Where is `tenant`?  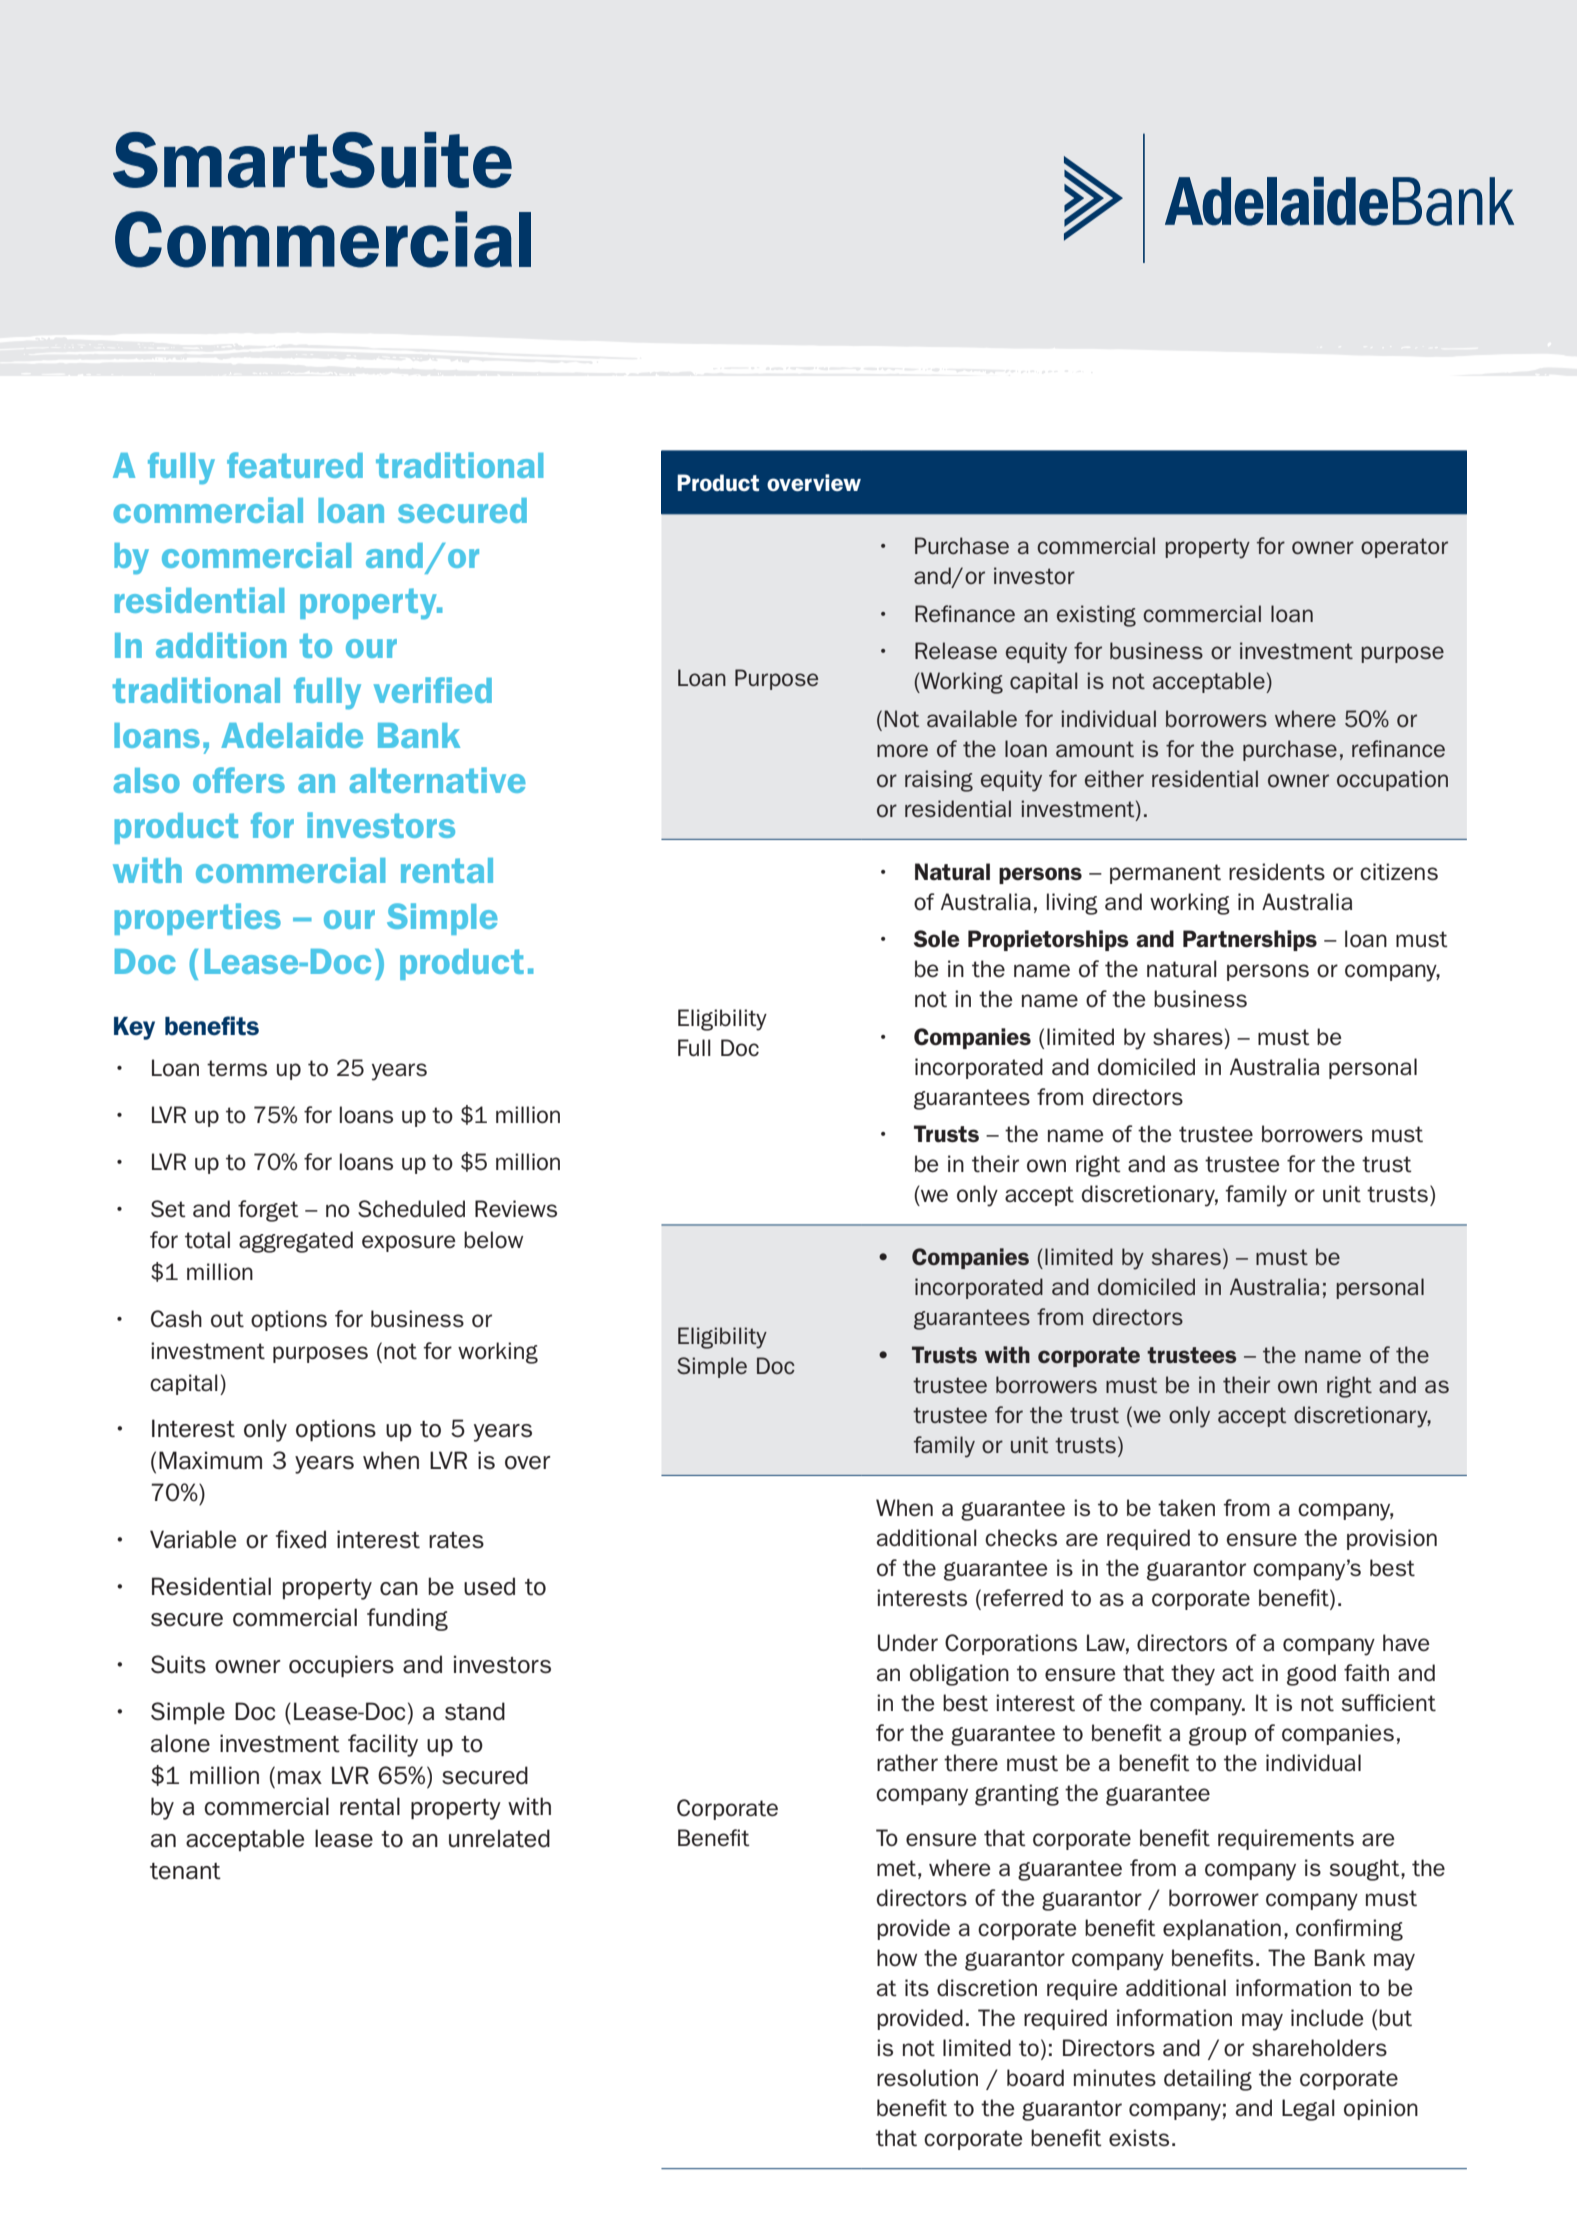
tenant is located at coordinates (185, 1871).
